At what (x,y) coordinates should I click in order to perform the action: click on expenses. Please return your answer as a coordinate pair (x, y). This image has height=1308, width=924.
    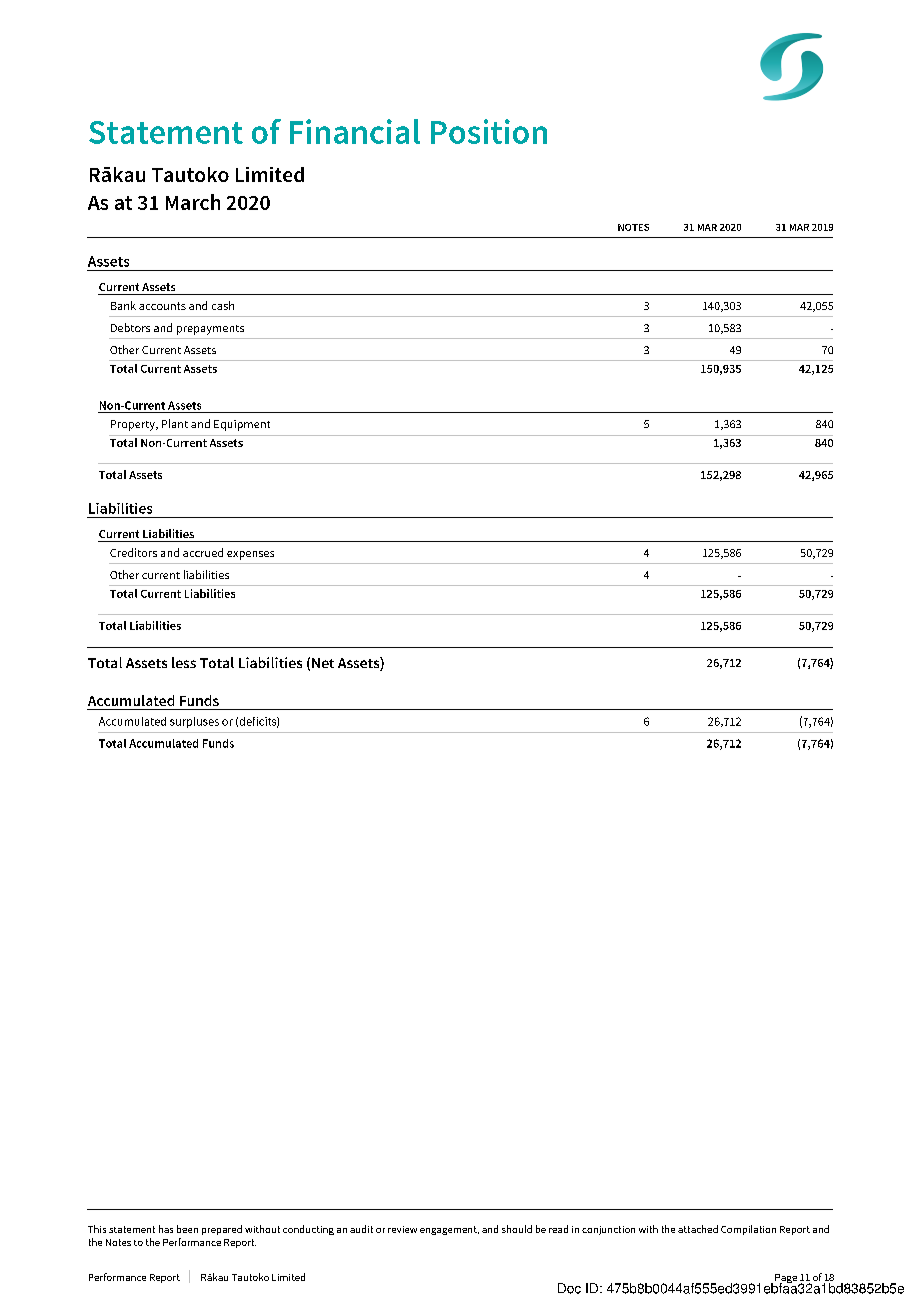
    Looking at the image, I should click on (250, 555).
